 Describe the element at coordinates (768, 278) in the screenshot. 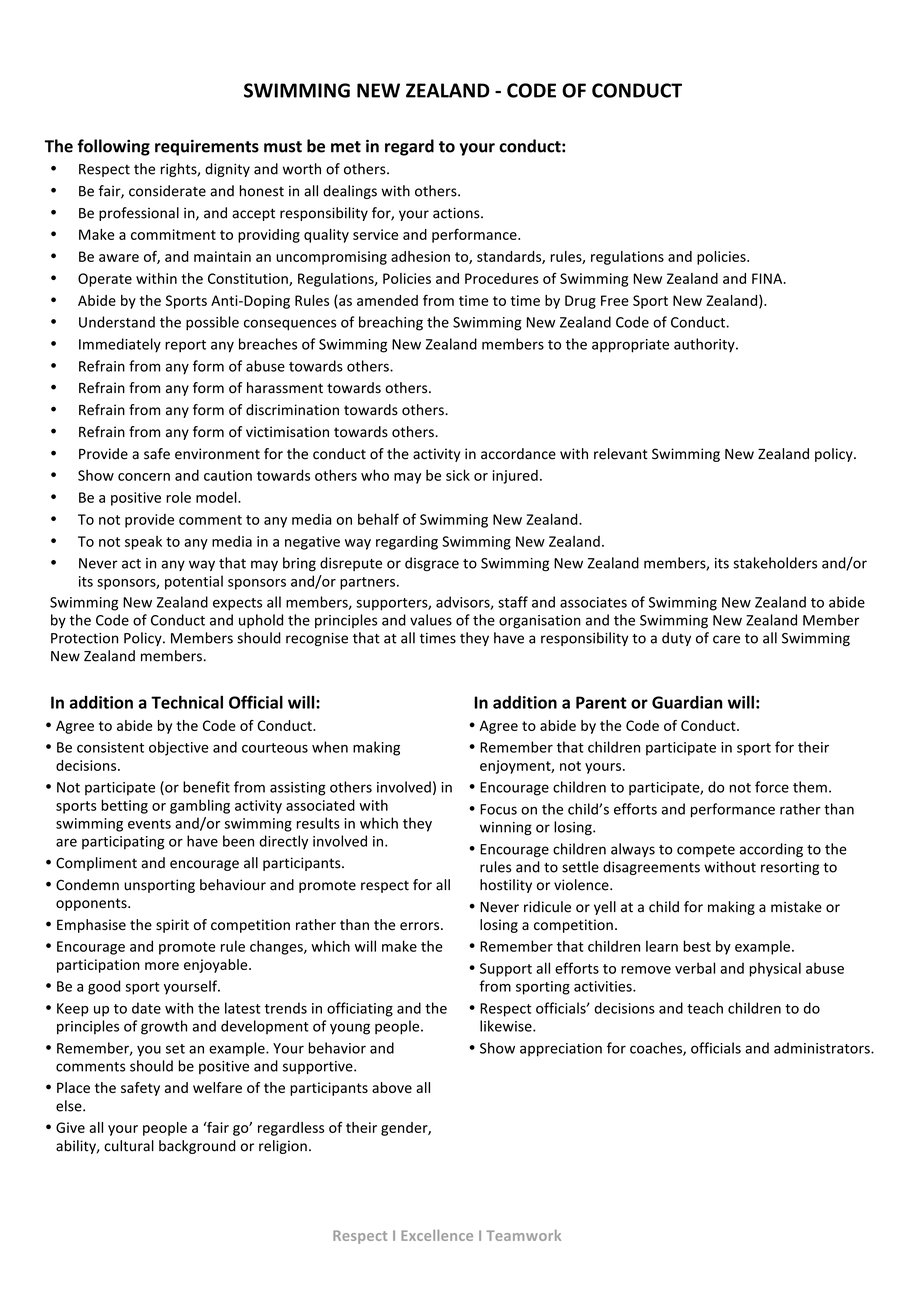

I see `FINA` at that location.
